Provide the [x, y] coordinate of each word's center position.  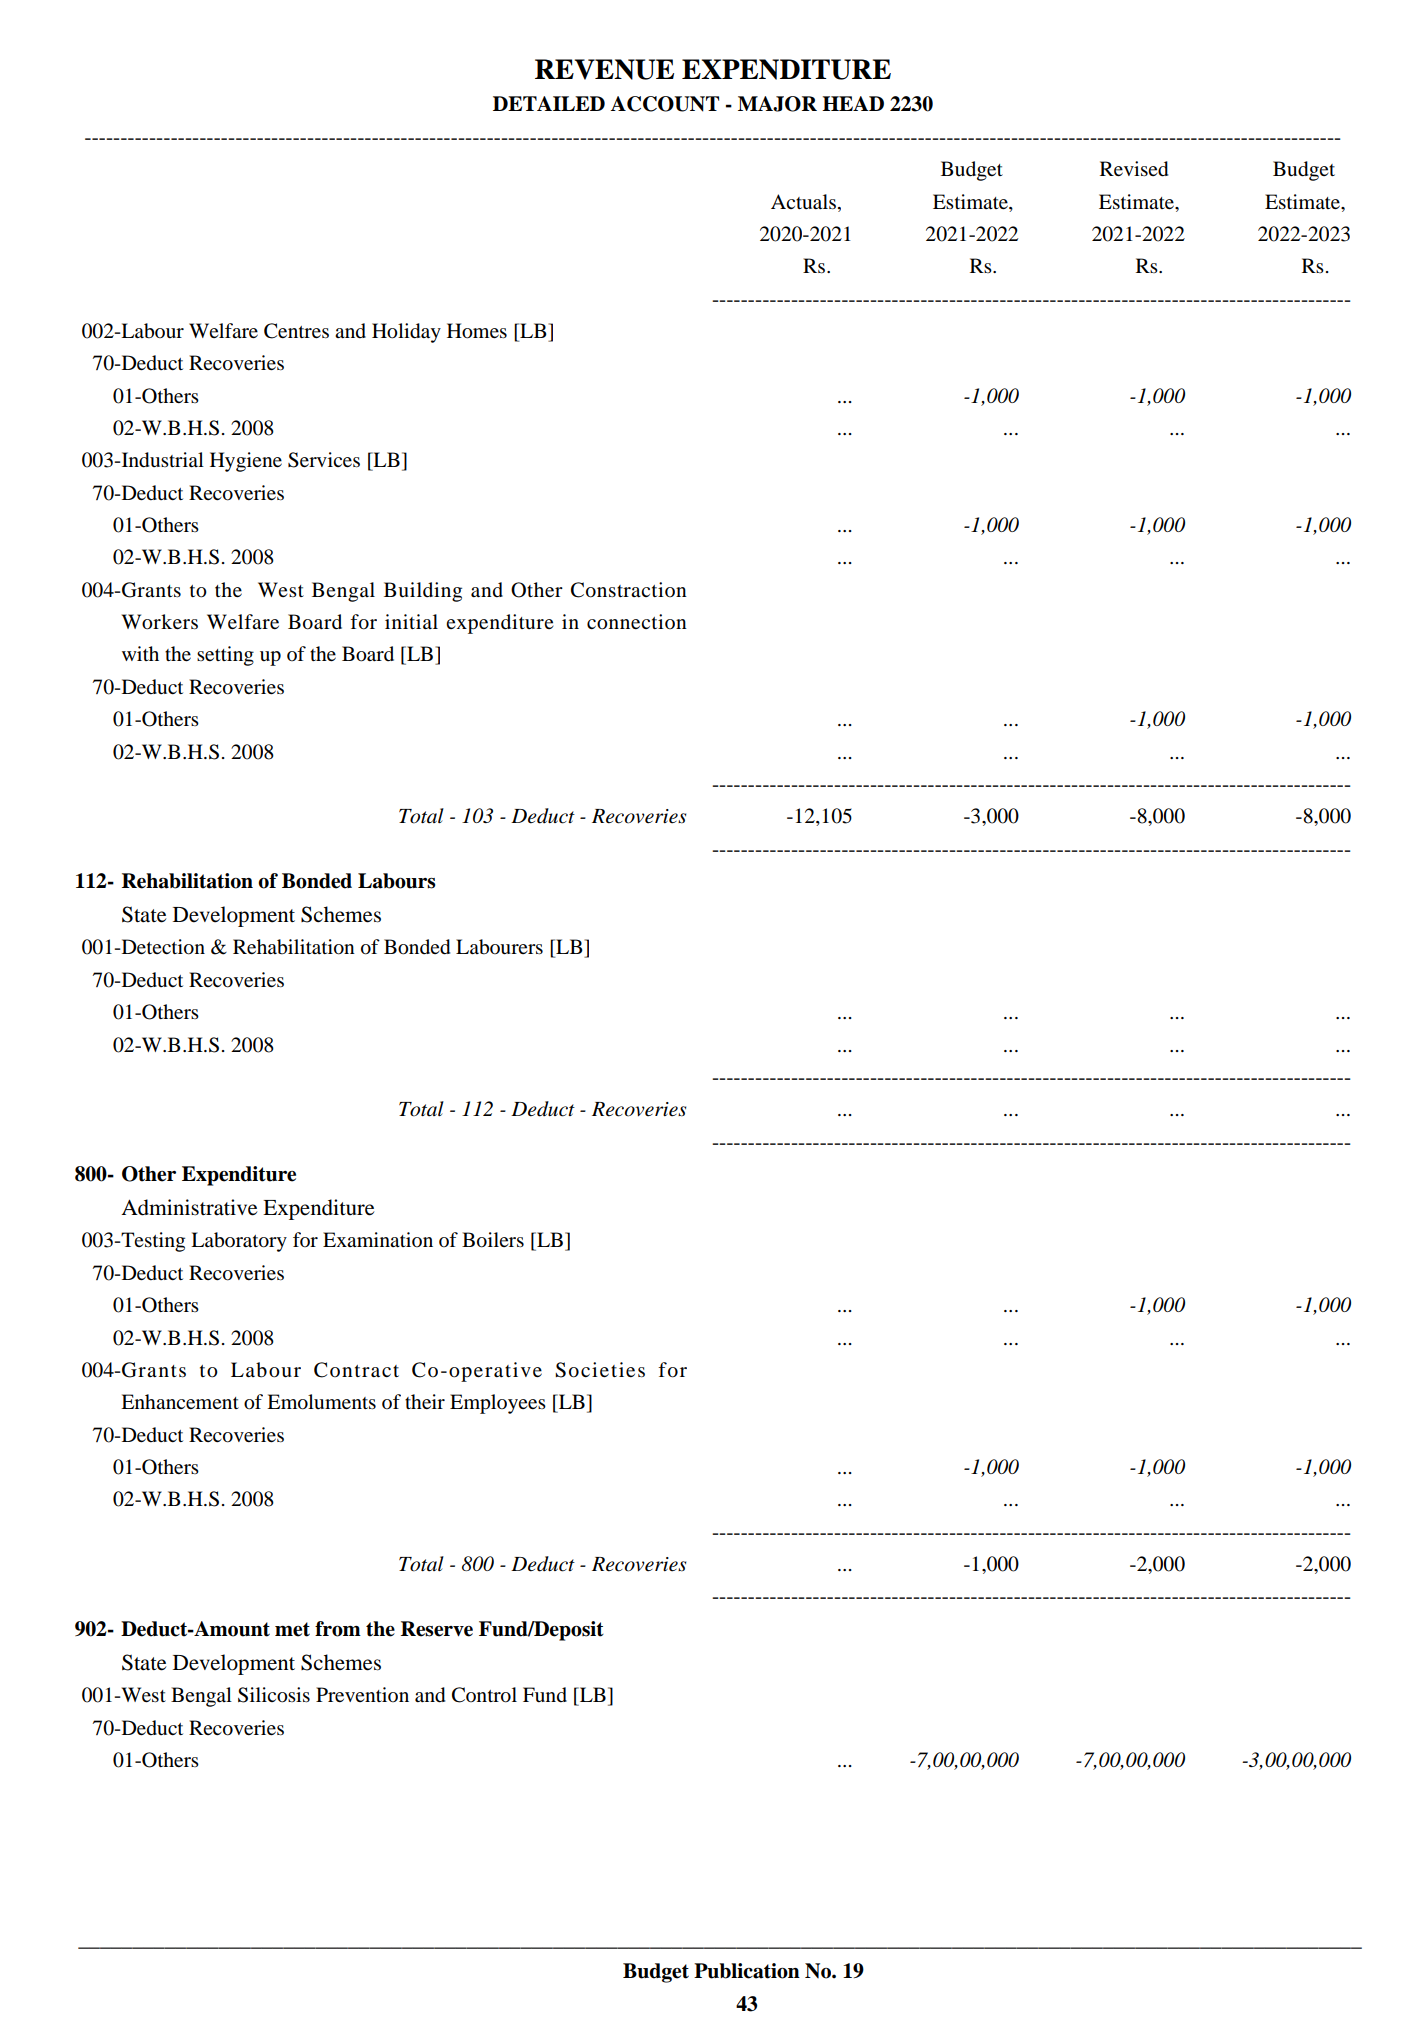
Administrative [189, 1207]
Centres [296, 331]
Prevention [362, 1694]
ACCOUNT [664, 104]
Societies [600, 1370]
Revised [1134, 169]
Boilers [493, 1240]
